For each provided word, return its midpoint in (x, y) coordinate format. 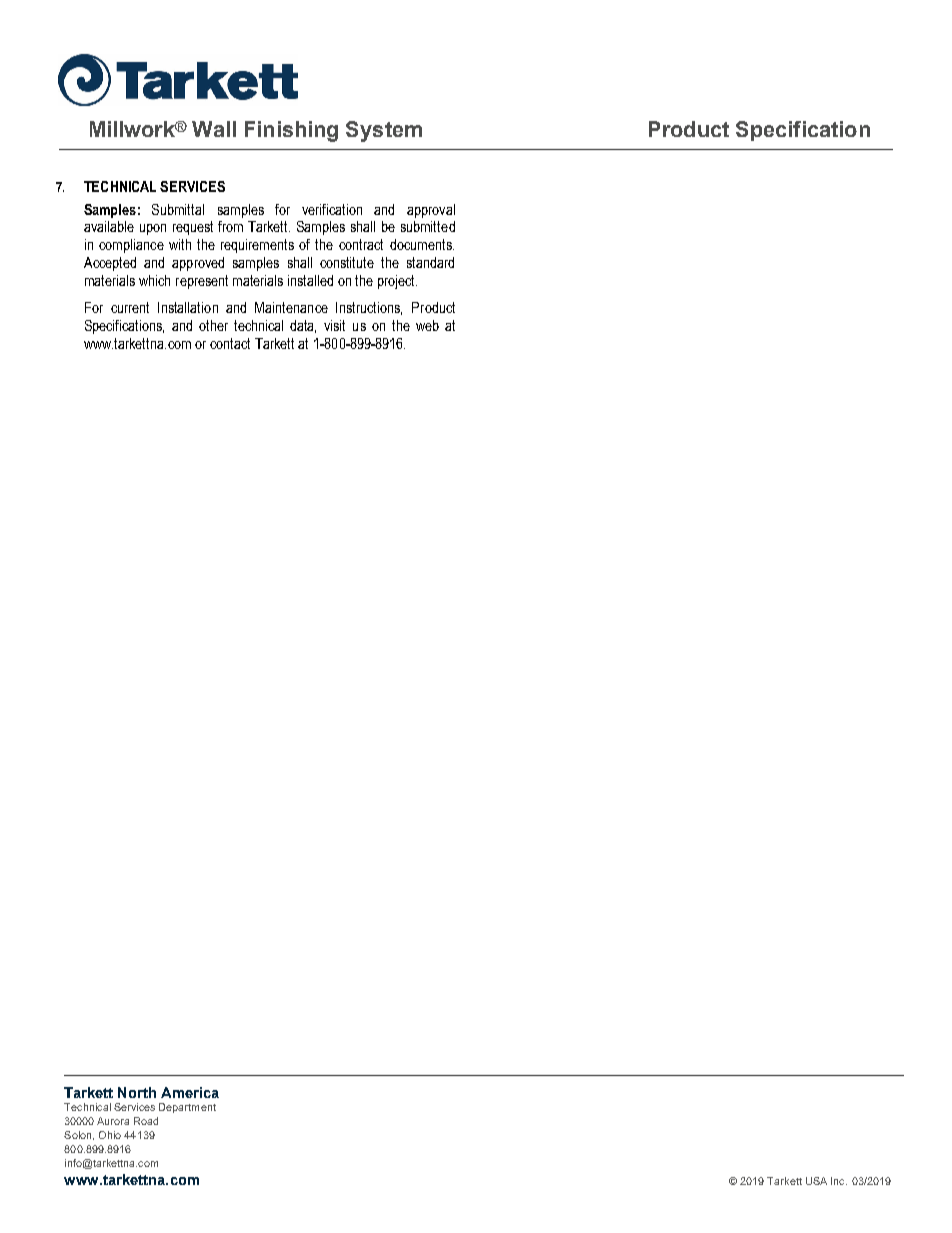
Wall (214, 129)
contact (230, 343)
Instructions (369, 308)
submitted (428, 226)
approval (431, 211)
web (427, 325)
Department (187, 1108)
